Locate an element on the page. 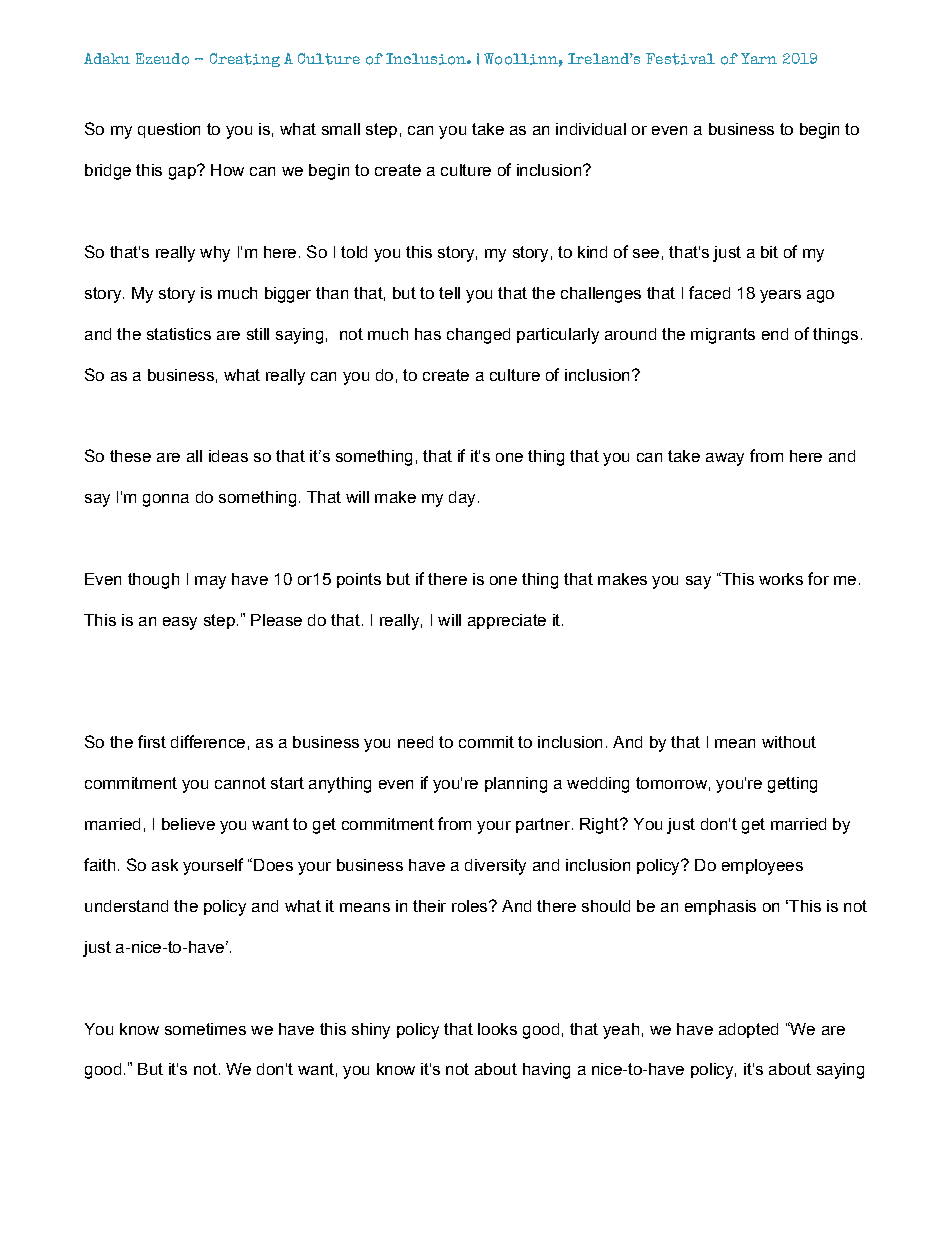 This image has height=1233, width=952. appreciate is located at coordinates (507, 621).
